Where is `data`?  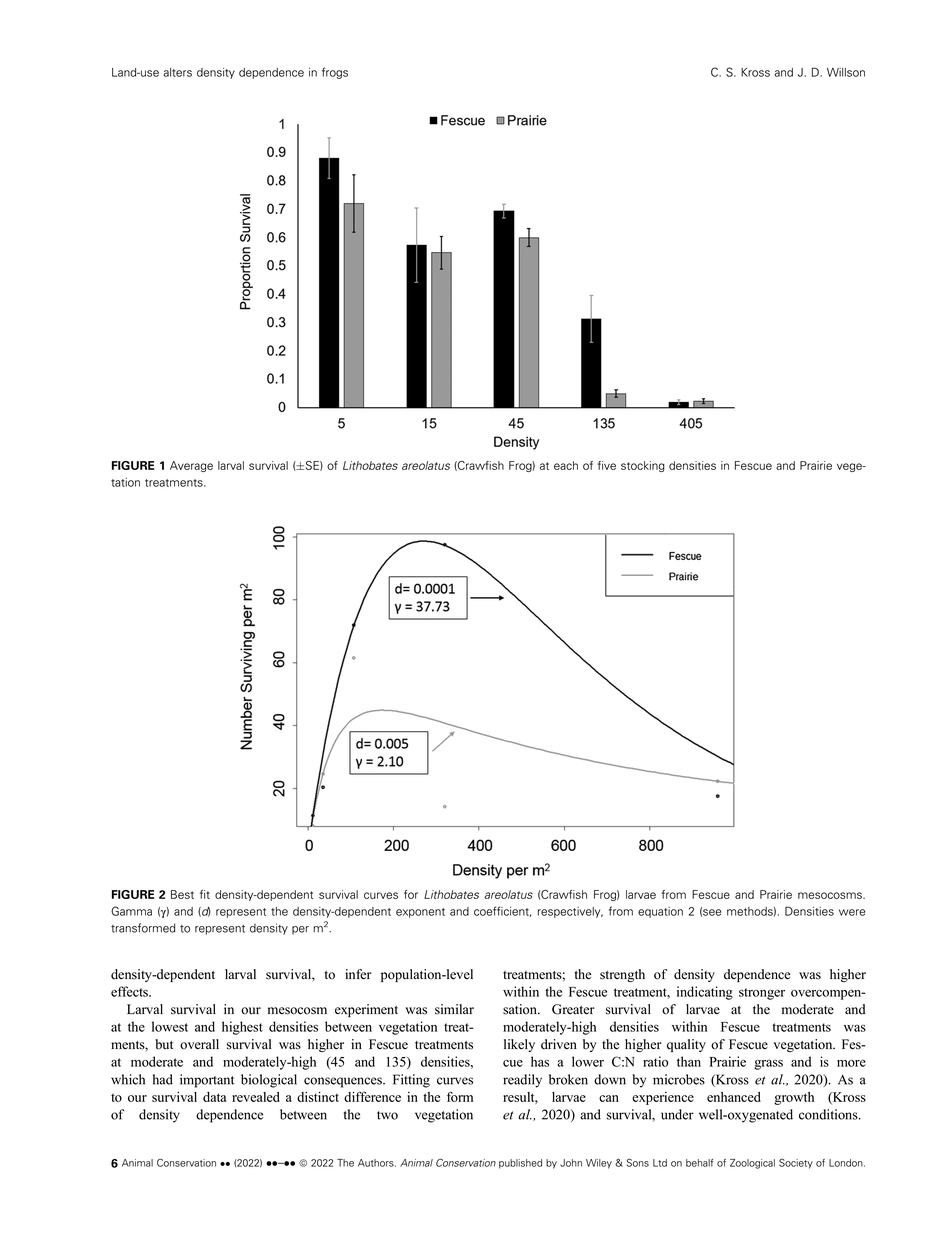
data is located at coordinates (214, 1097).
